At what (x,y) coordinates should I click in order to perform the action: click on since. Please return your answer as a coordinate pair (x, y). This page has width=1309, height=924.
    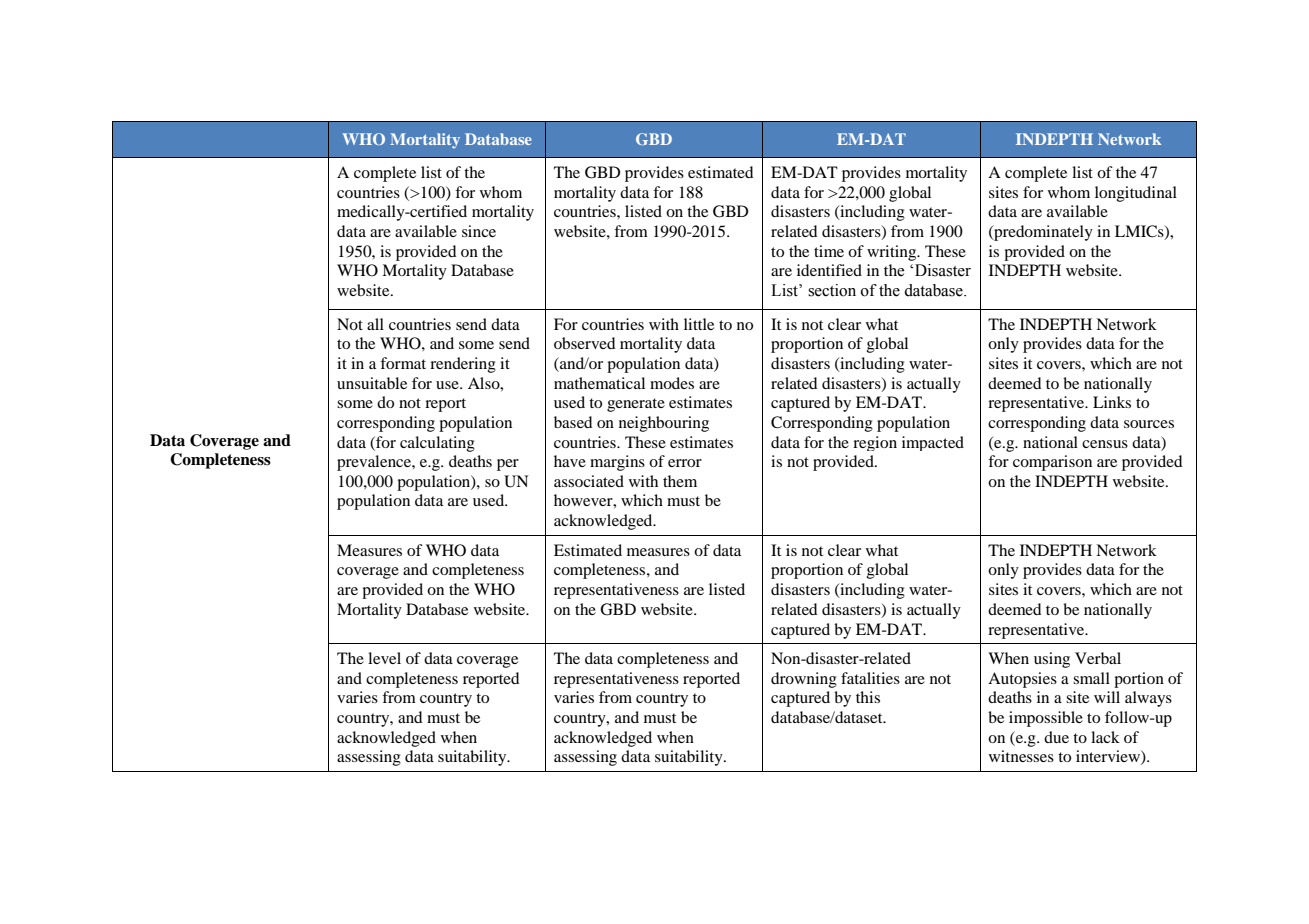
    Looking at the image, I should click on (479, 231).
